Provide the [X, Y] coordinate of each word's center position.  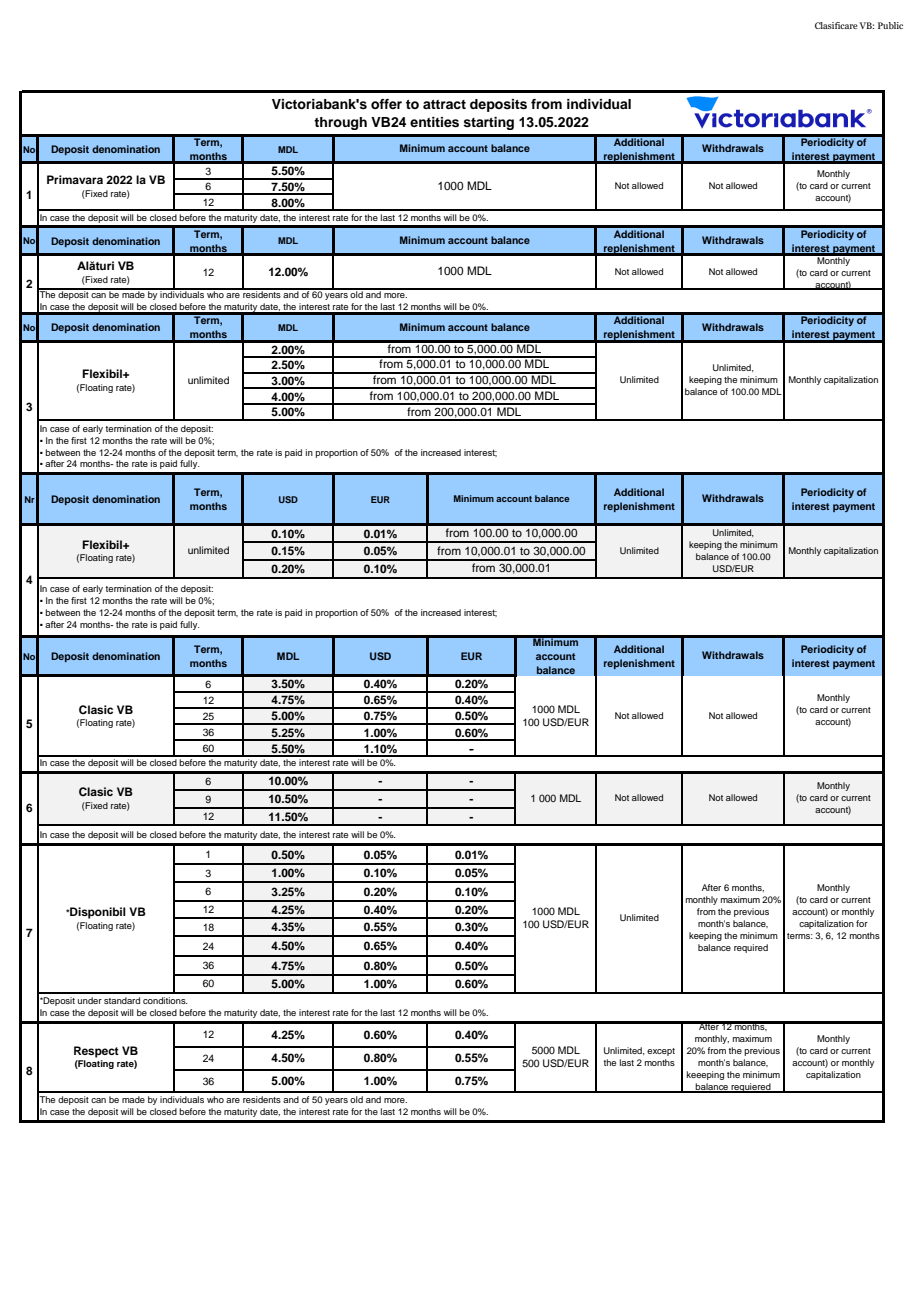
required [751, 948]
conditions [165, 1000]
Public [890, 25]
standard [122, 1000]
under [90, 1000]
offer [386, 104]
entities [434, 122]
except [661, 1052]
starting [488, 123]
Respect [96, 1052]
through [340, 123]
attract [444, 104]
